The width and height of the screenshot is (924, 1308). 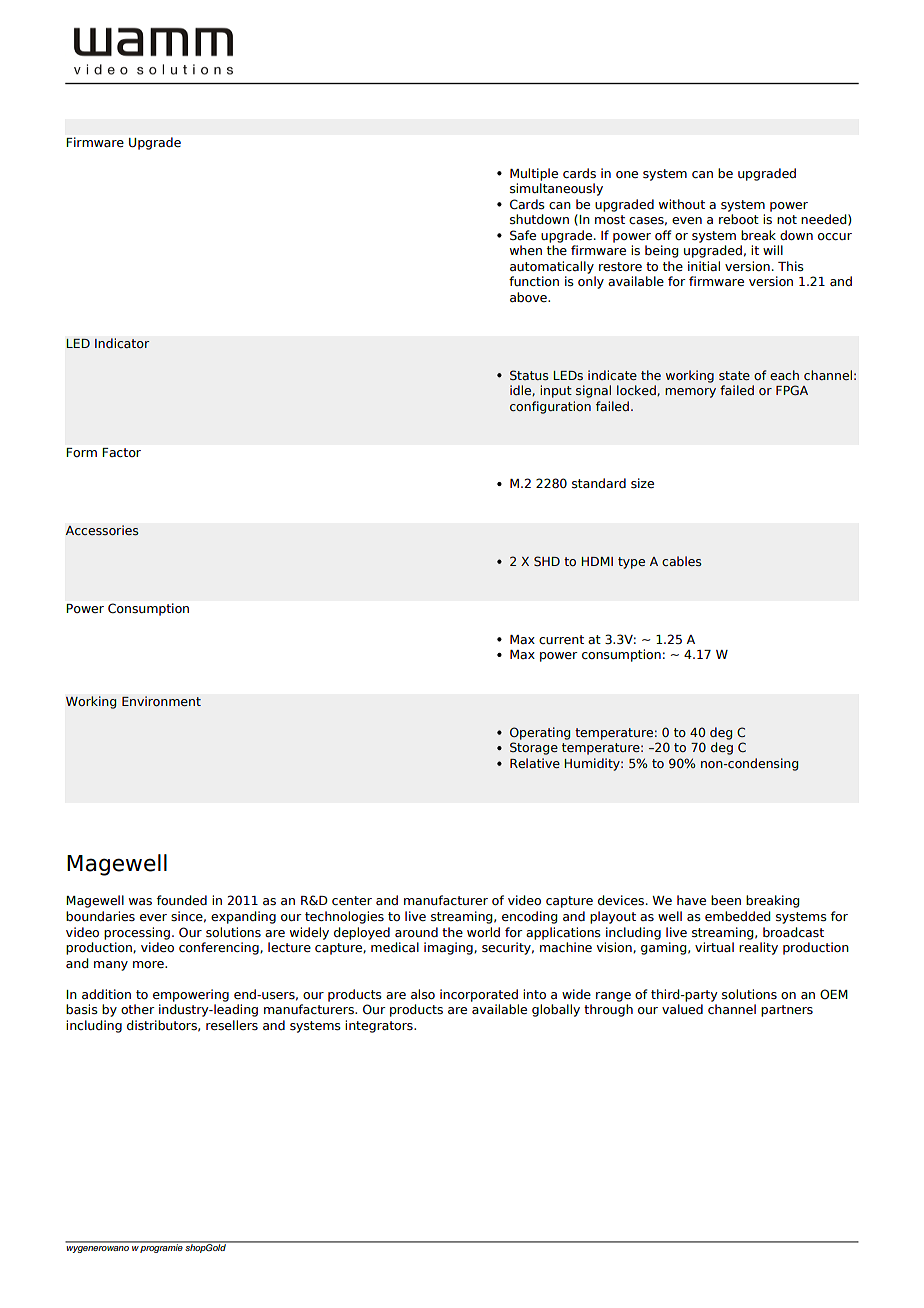 What do you see at coordinates (547, 561) in the screenshot?
I see `SHD` at bounding box center [547, 561].
